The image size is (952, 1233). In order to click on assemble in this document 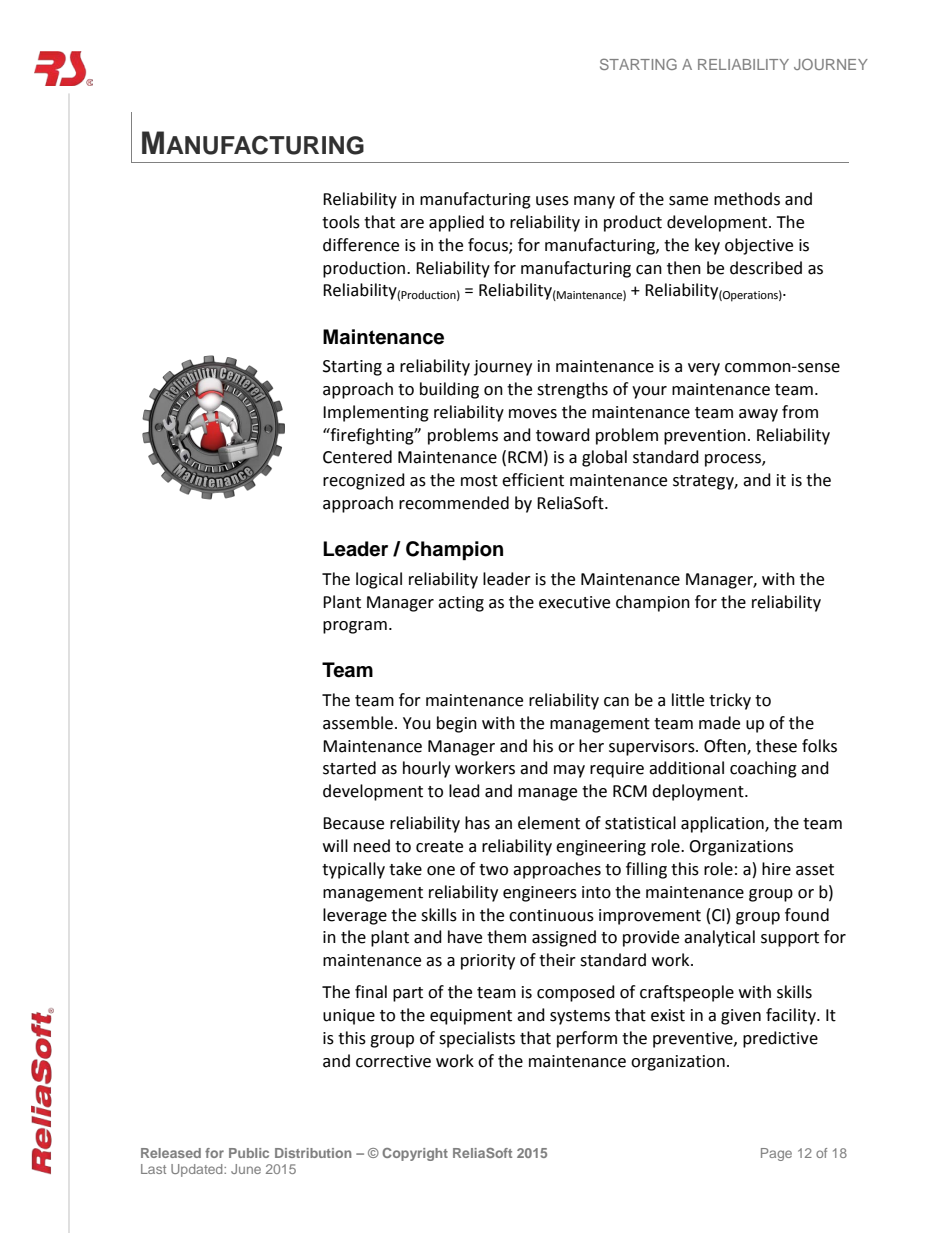, I will do `click(358, 723)`.
